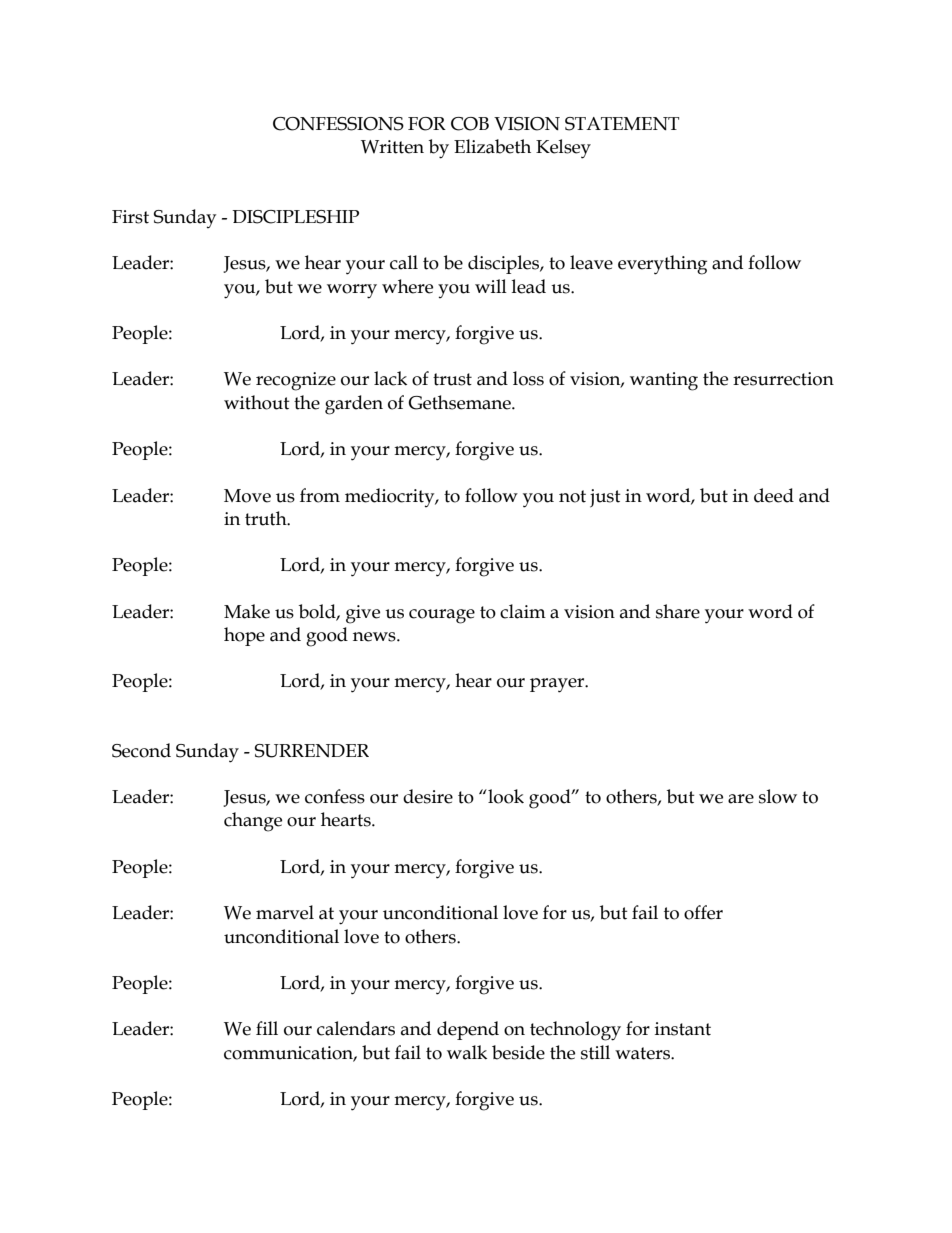  Describe the element at coordinates (492, 146) in the image. I see `Elizabeth` at that location.
